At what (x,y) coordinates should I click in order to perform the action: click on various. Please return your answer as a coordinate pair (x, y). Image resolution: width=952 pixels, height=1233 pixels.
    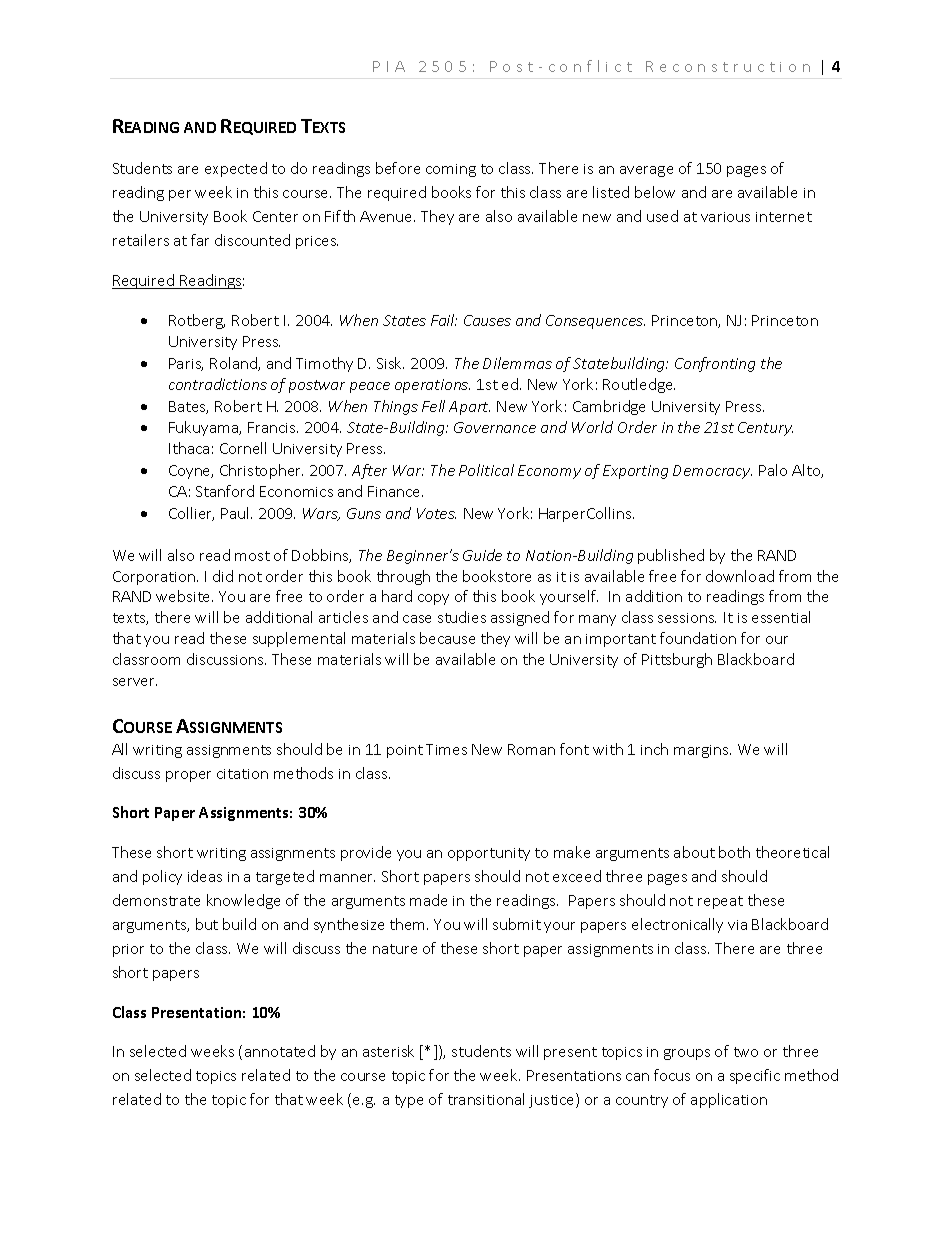
    Looking at the image, I should click on (725, 217).
